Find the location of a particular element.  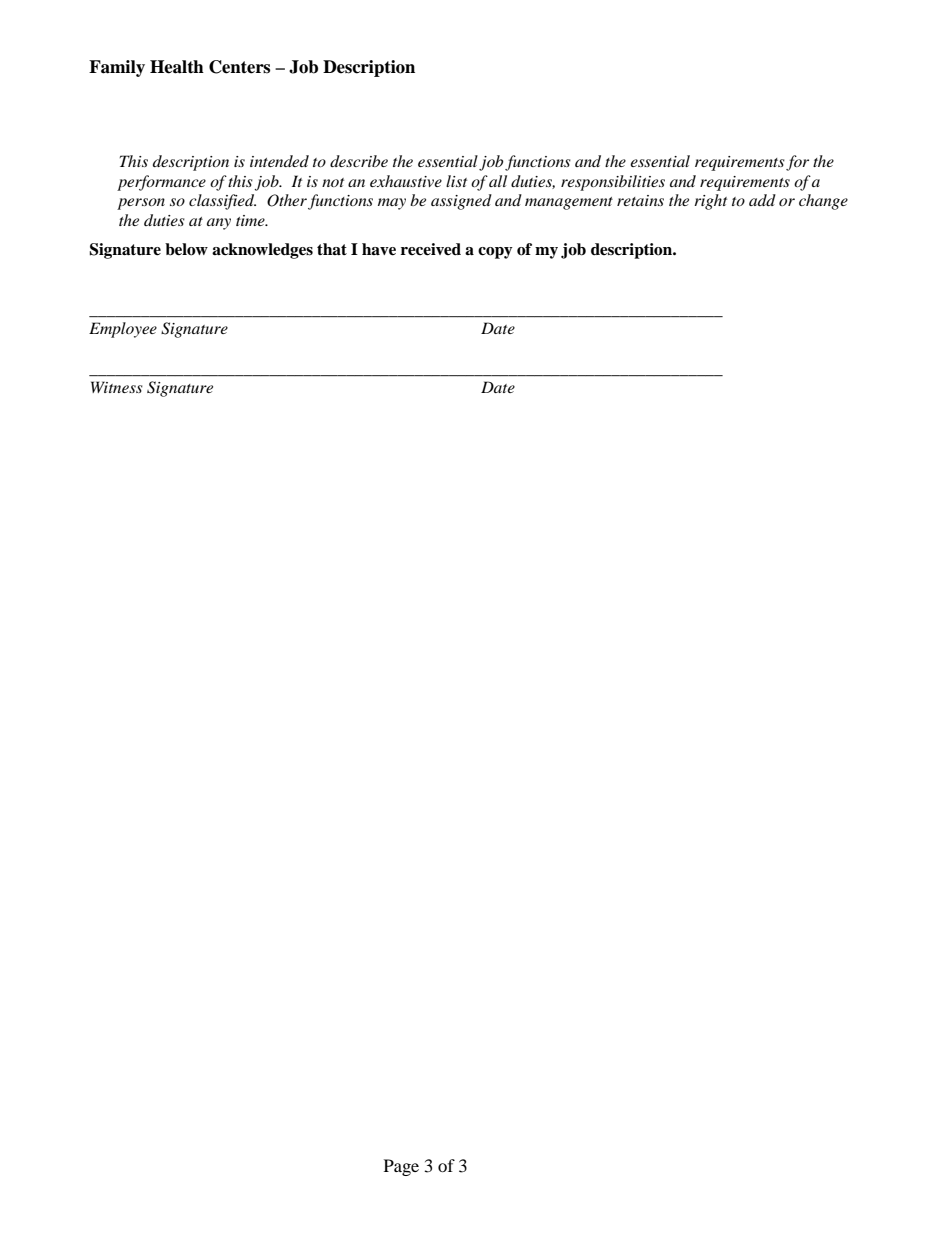

change is located at coordinates (823, 202).
